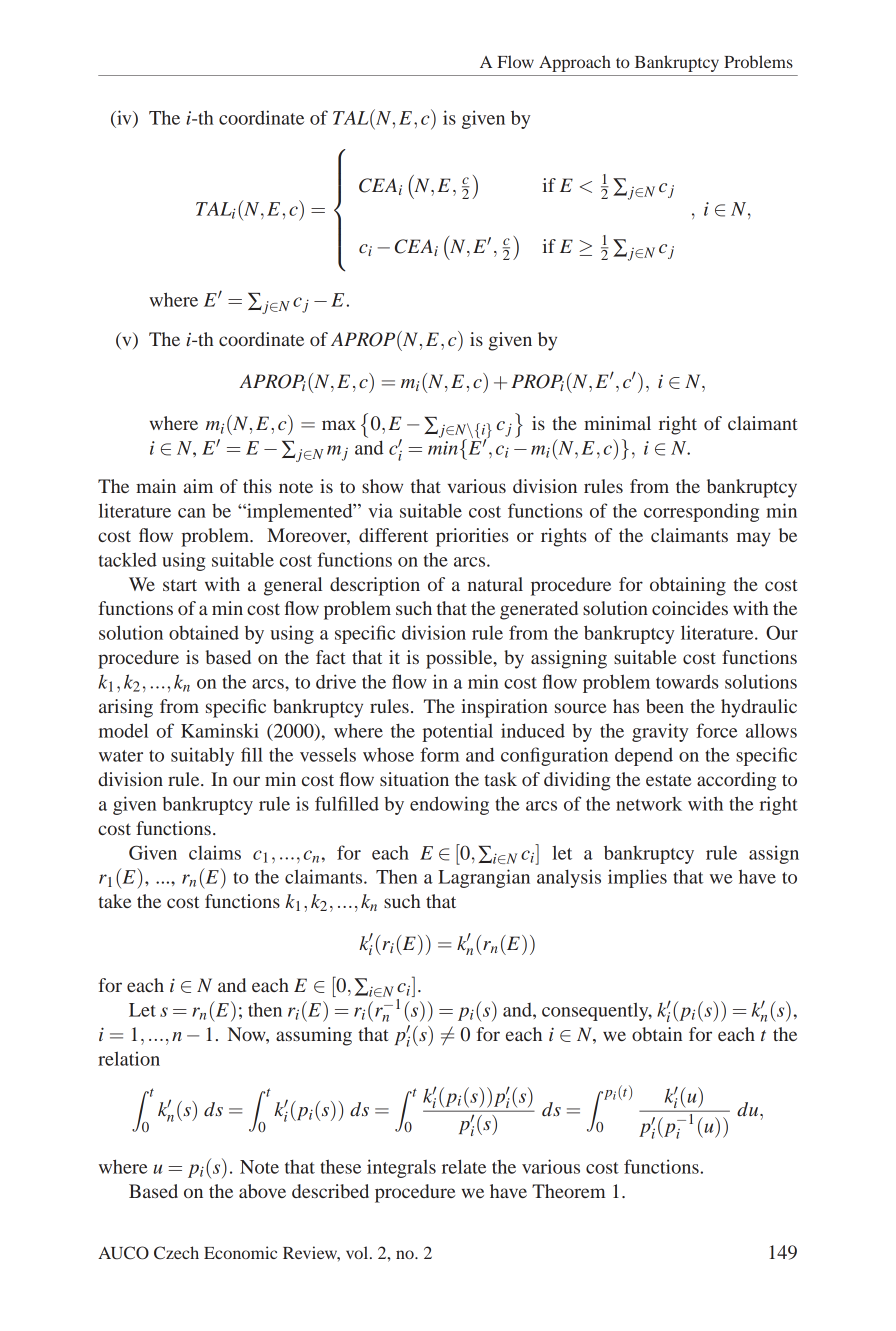  Describe the element at coordinates (176, 1253) in the screenshot. I see `Czech` at that location.
